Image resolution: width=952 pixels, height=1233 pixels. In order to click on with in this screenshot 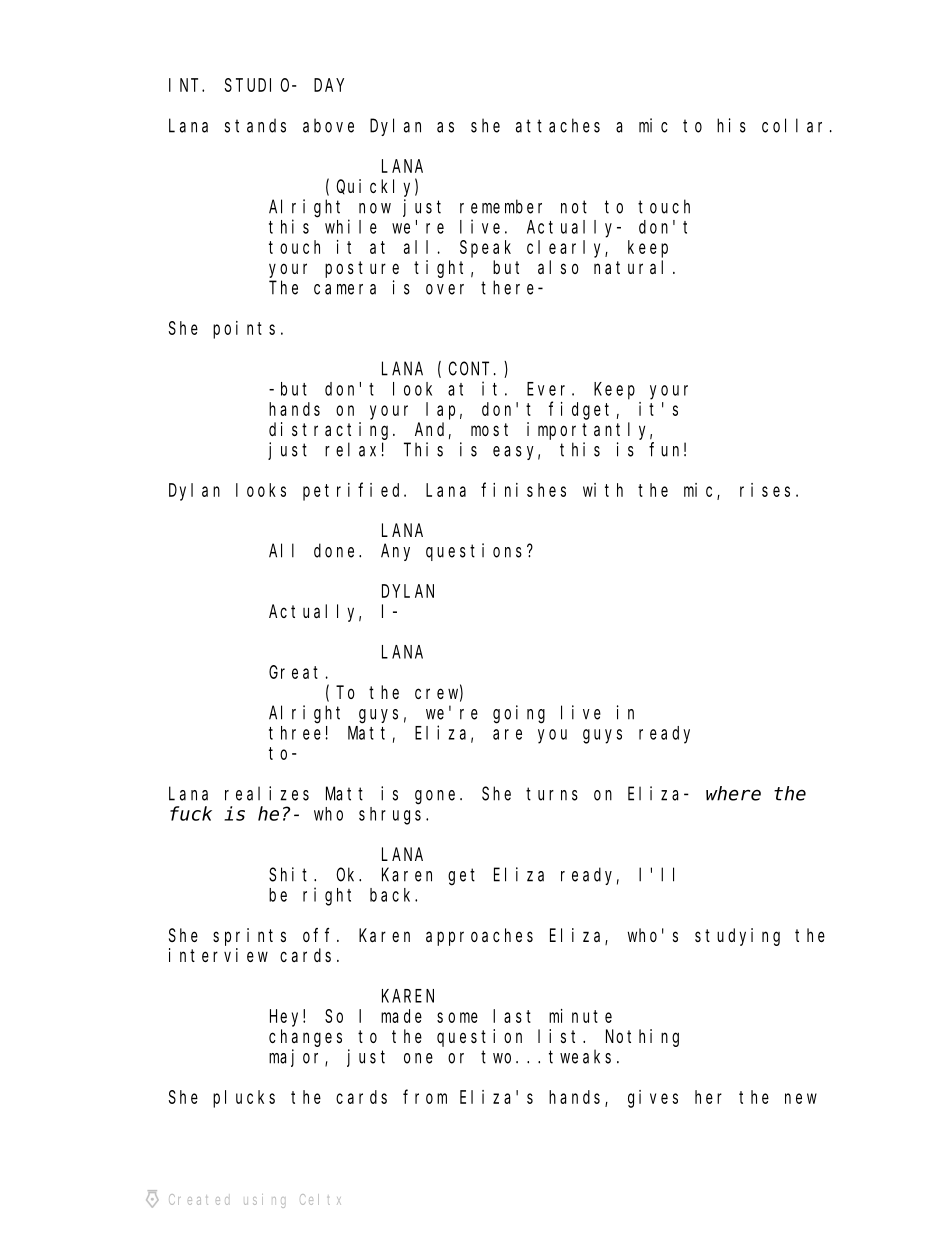, I will do `click(603, 490)`.
